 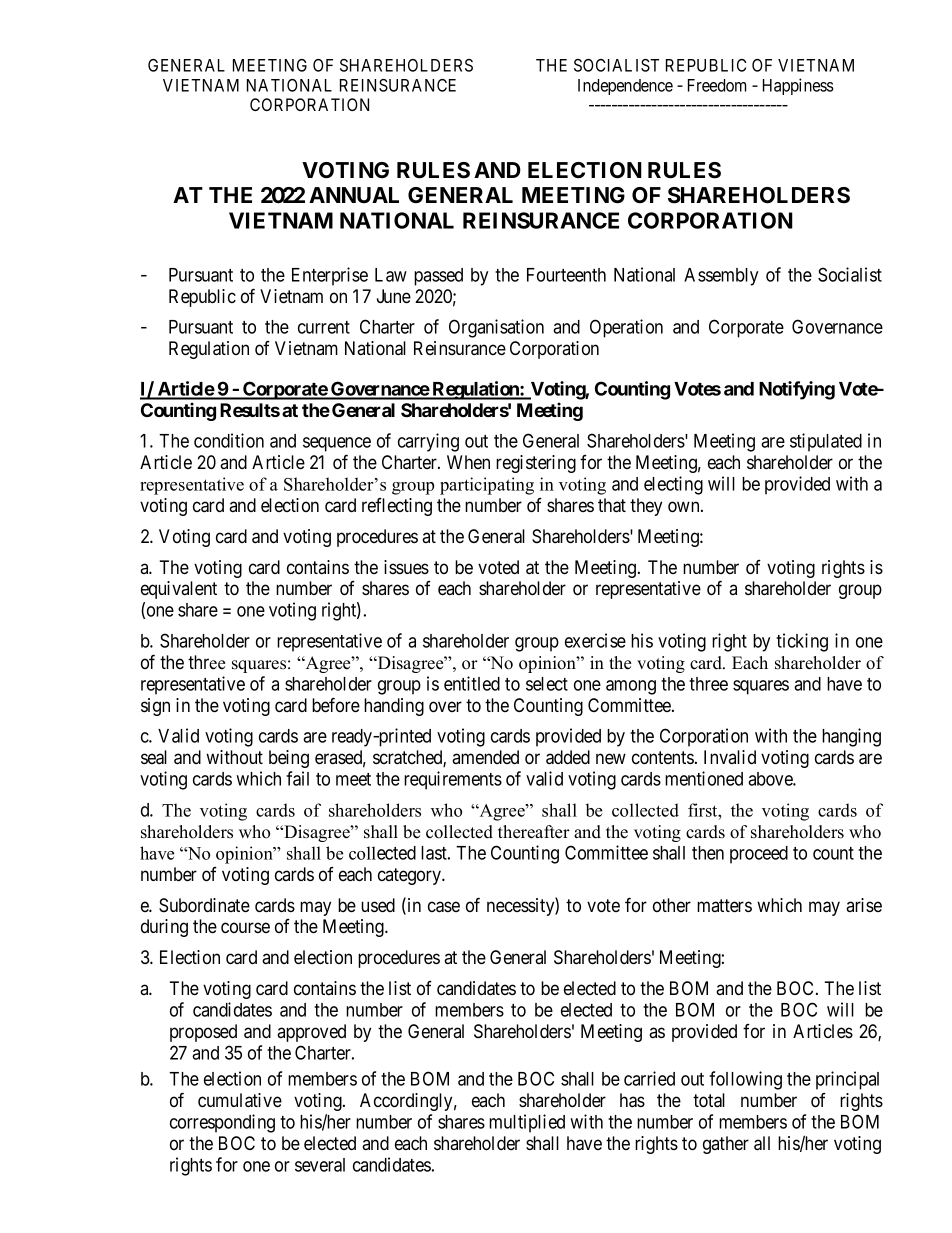 I want to click on multiplied, so click(x=527, y=1123).
